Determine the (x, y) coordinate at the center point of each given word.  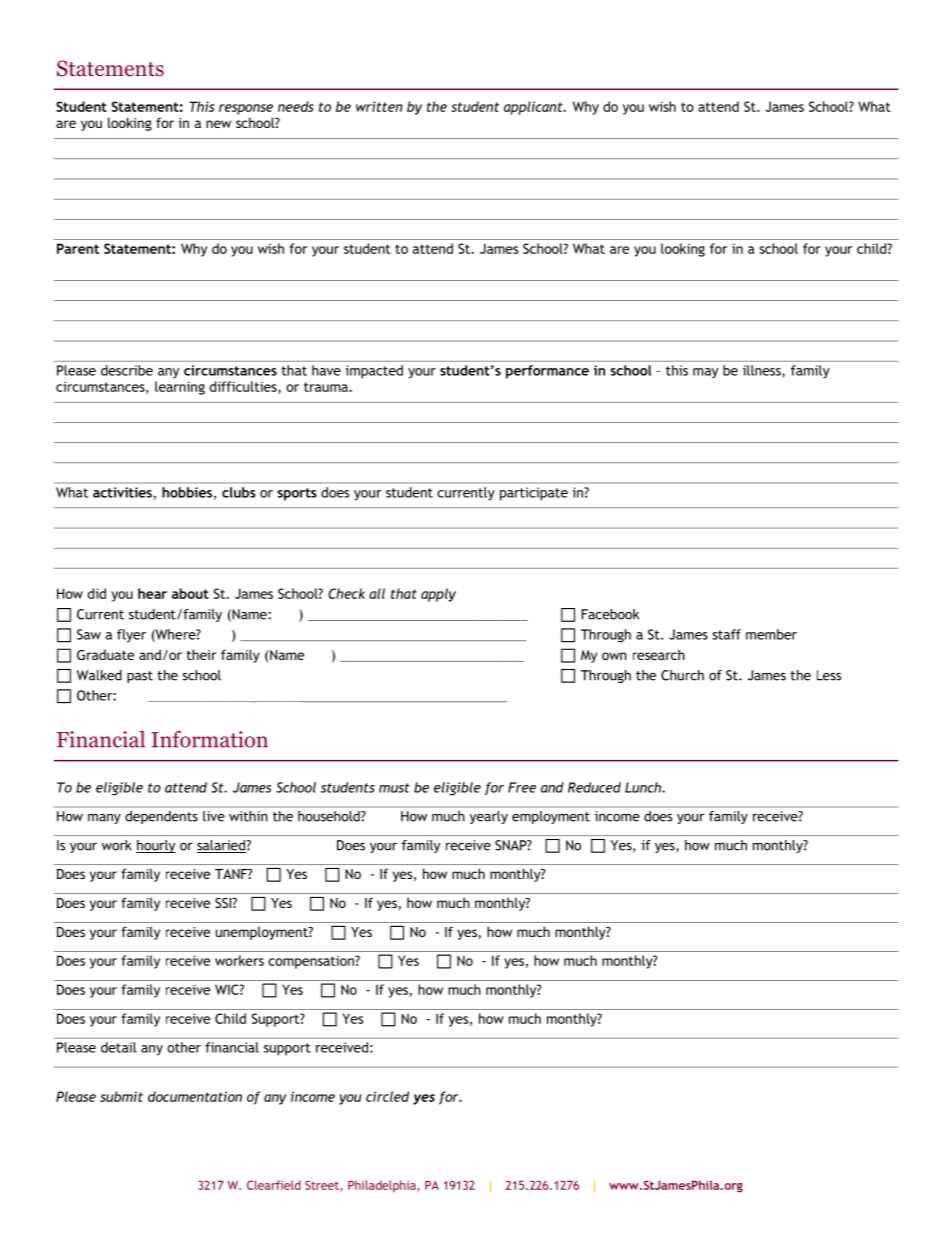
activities (123, 493)
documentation (195, 1096)
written (379, 106)
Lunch (644, 787)
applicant (534, 108)
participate (534, 494)
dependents (161, 817)
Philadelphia (383, 1186)
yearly (489, 817)
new (218, 124)
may (705, 373)
